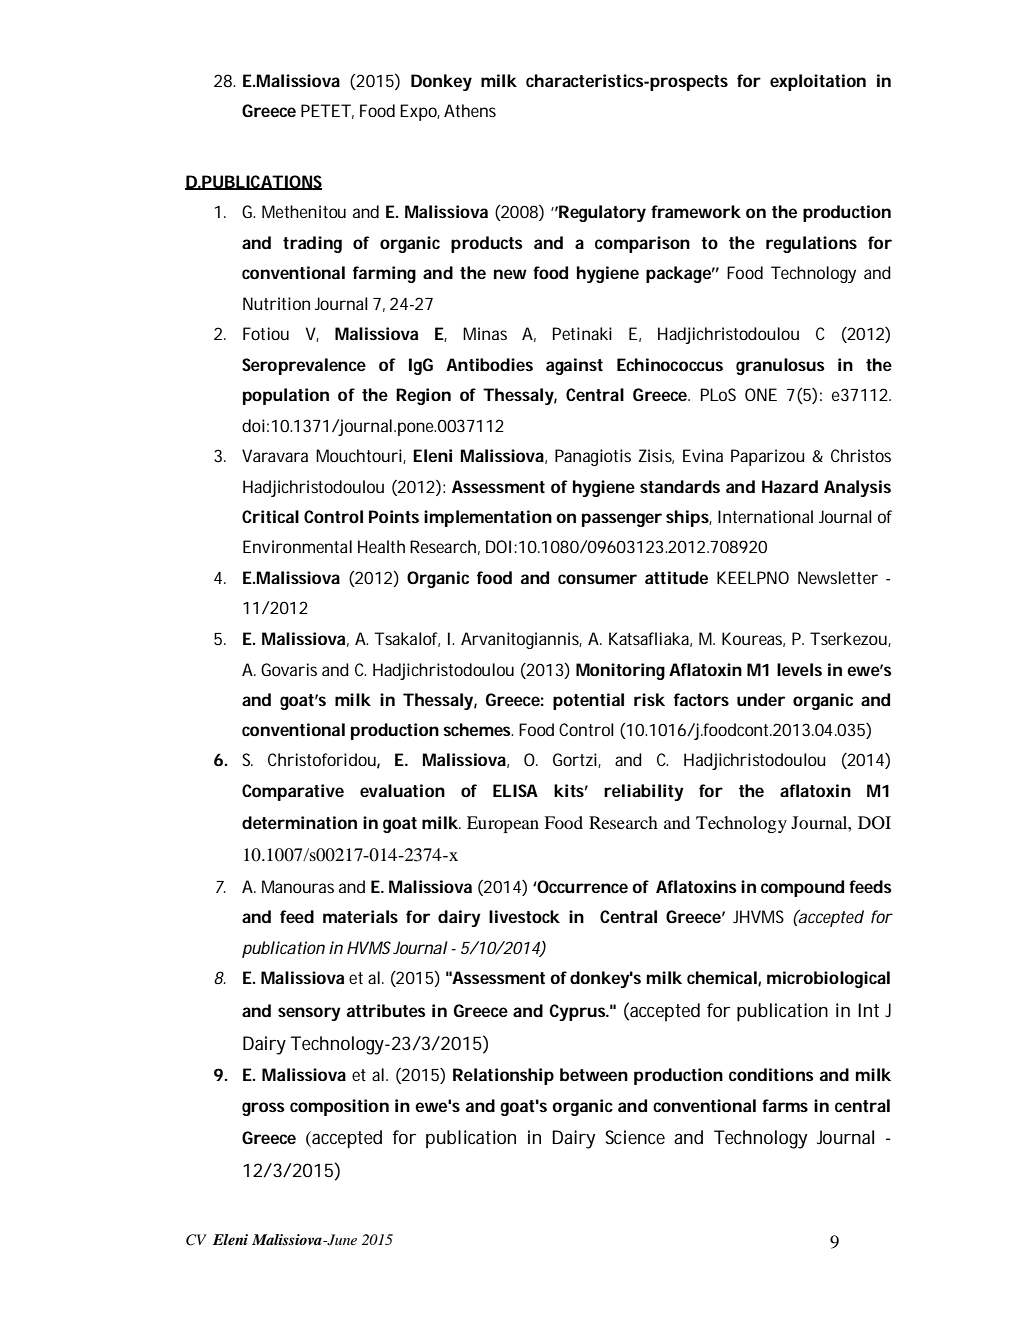 This page has width=1026, height=1327. Describe the element at coordinates (765, 516) in the page. I see `International` at that location.
